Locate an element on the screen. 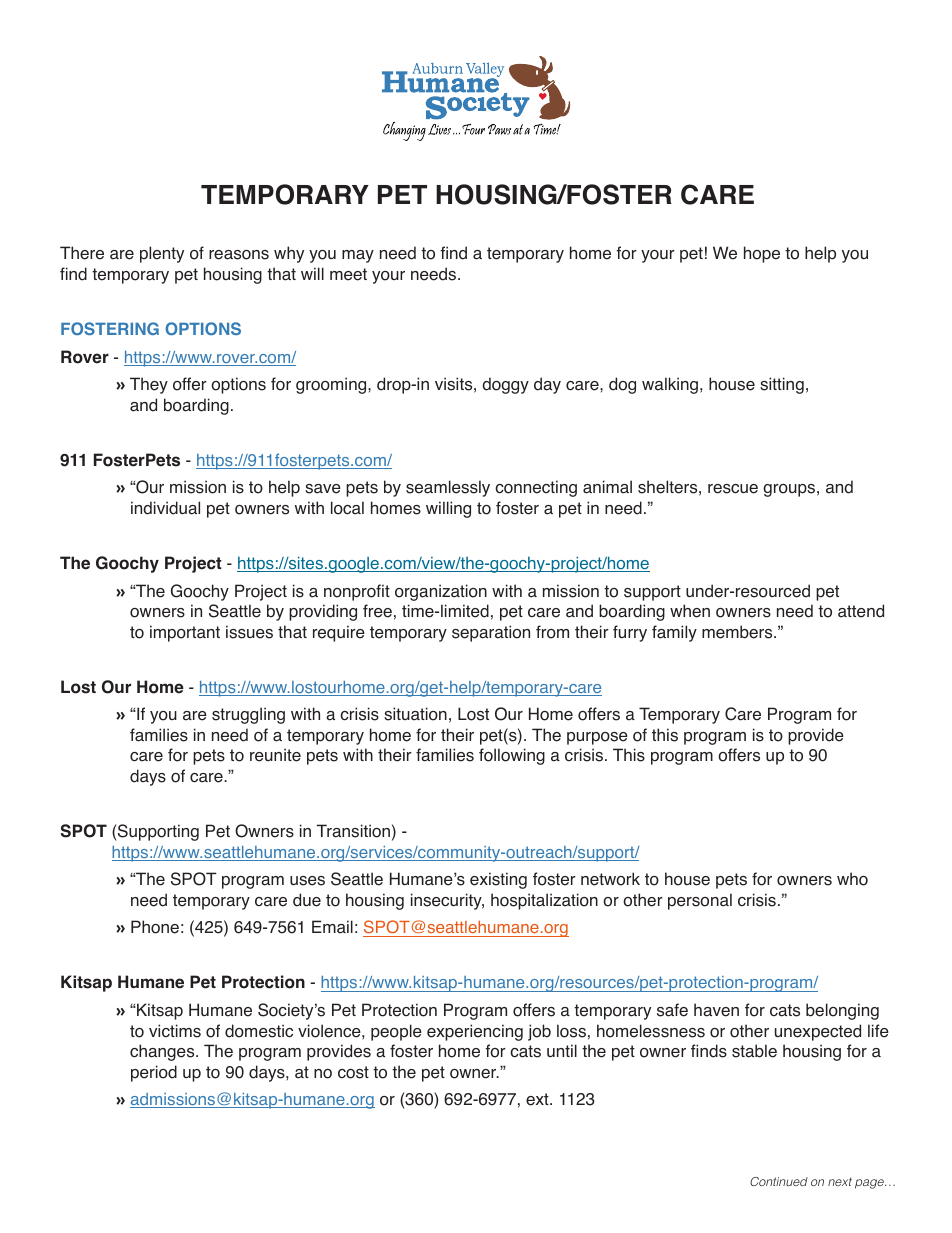  period is located at coordinates (154, 1073).
